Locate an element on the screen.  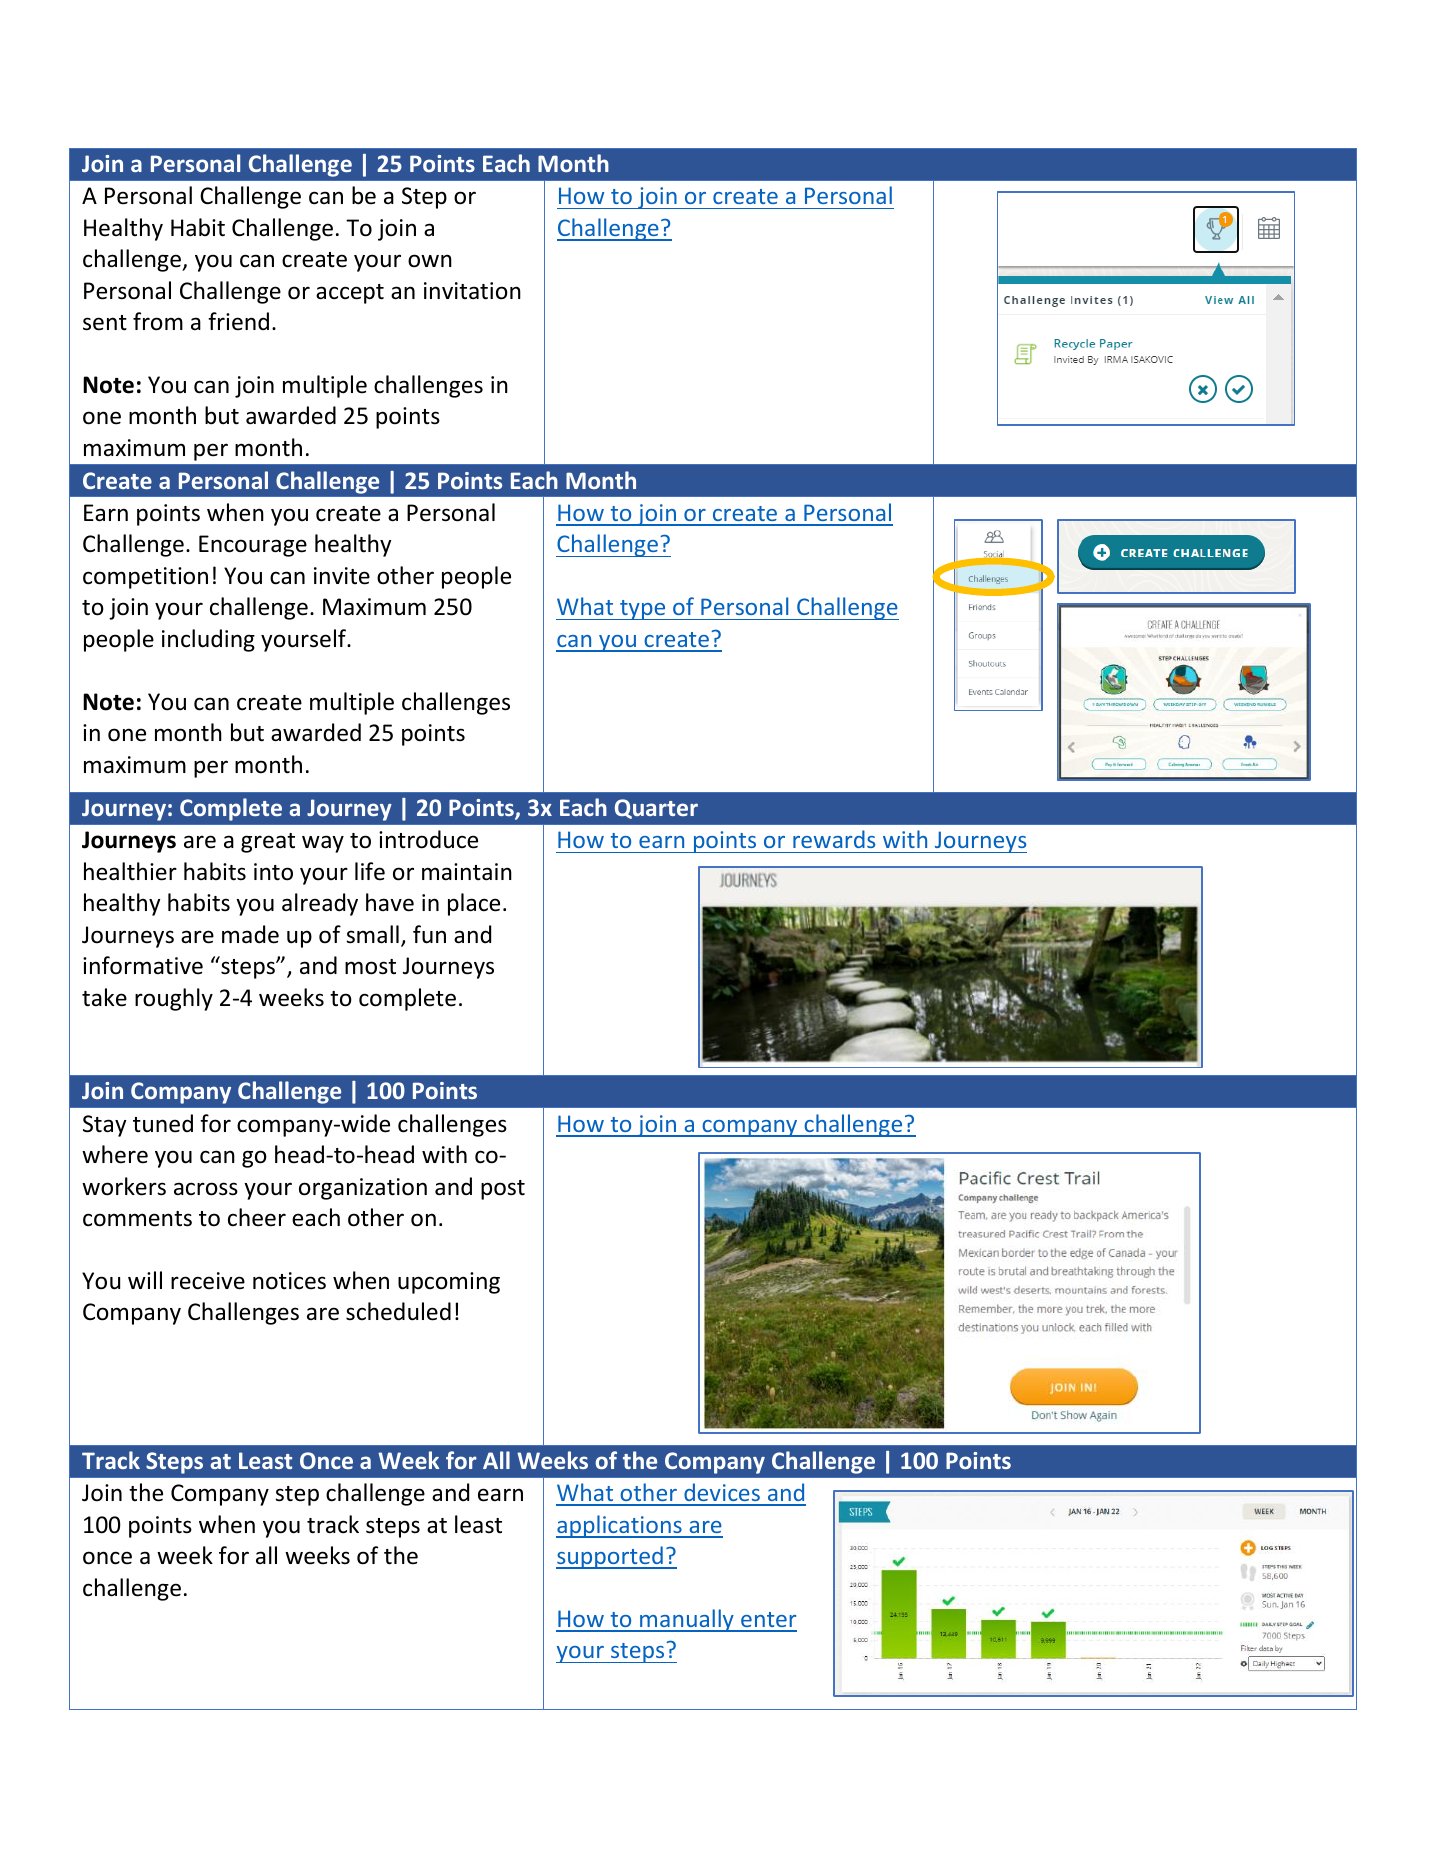
will is located at coordinates (145, 1280).
